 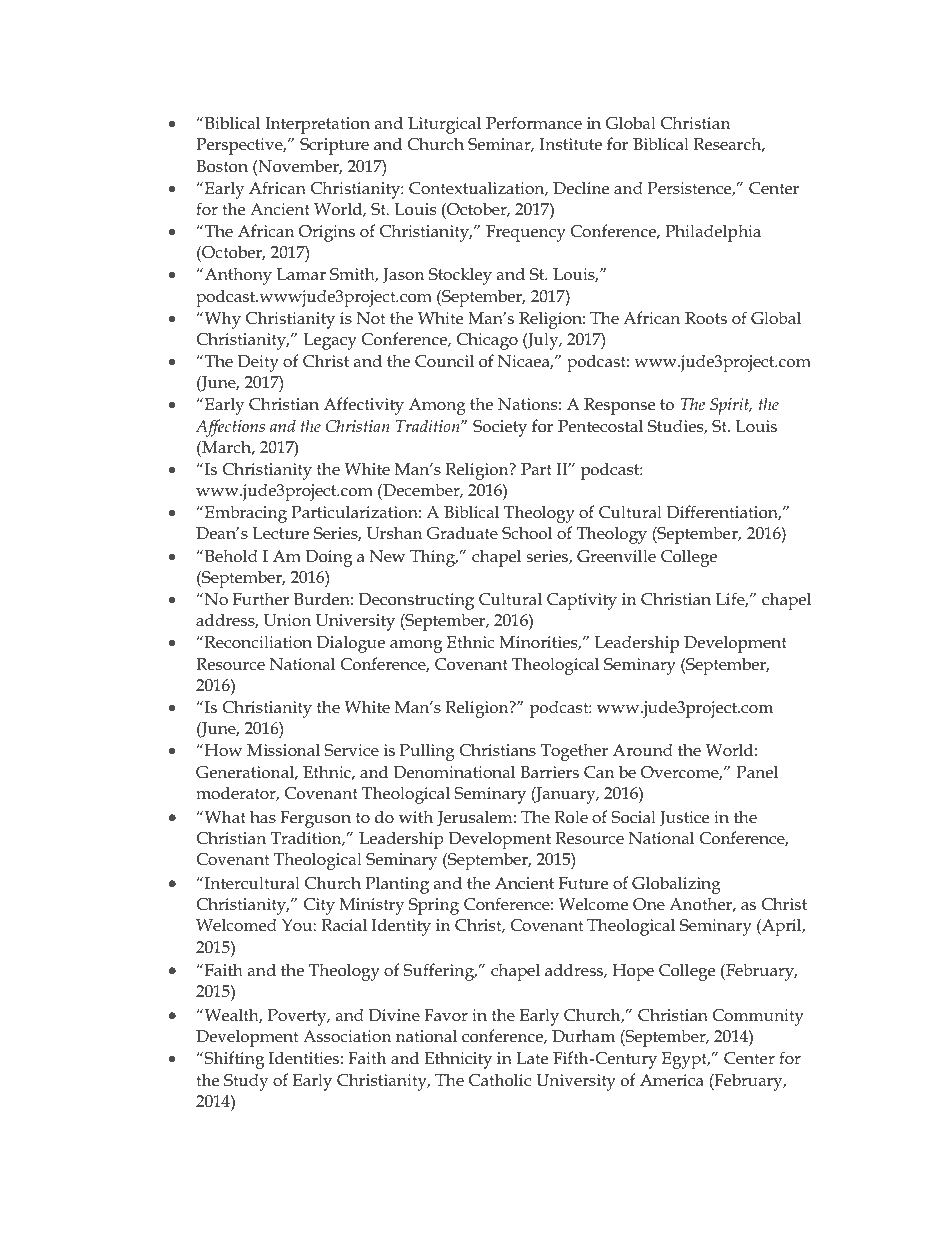 What do you see at coordinates (287, 620) in the screenshot?
I see `Union` at bounding box center [287, 620].
